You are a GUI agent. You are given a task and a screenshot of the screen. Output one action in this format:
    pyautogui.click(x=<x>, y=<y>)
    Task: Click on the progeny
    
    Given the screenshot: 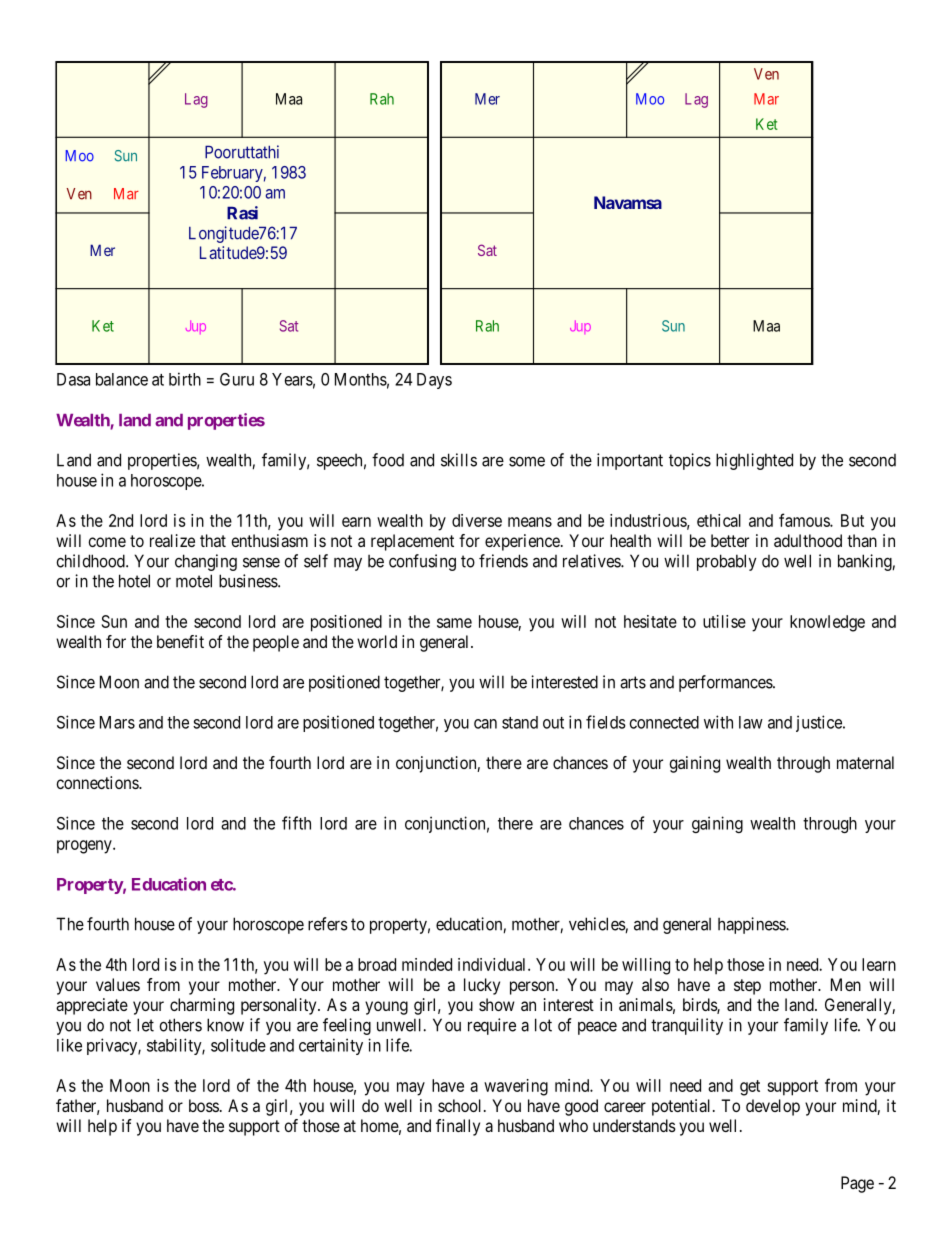 What is the action you would take?
    pyautogui.click(x=85, y=847)
